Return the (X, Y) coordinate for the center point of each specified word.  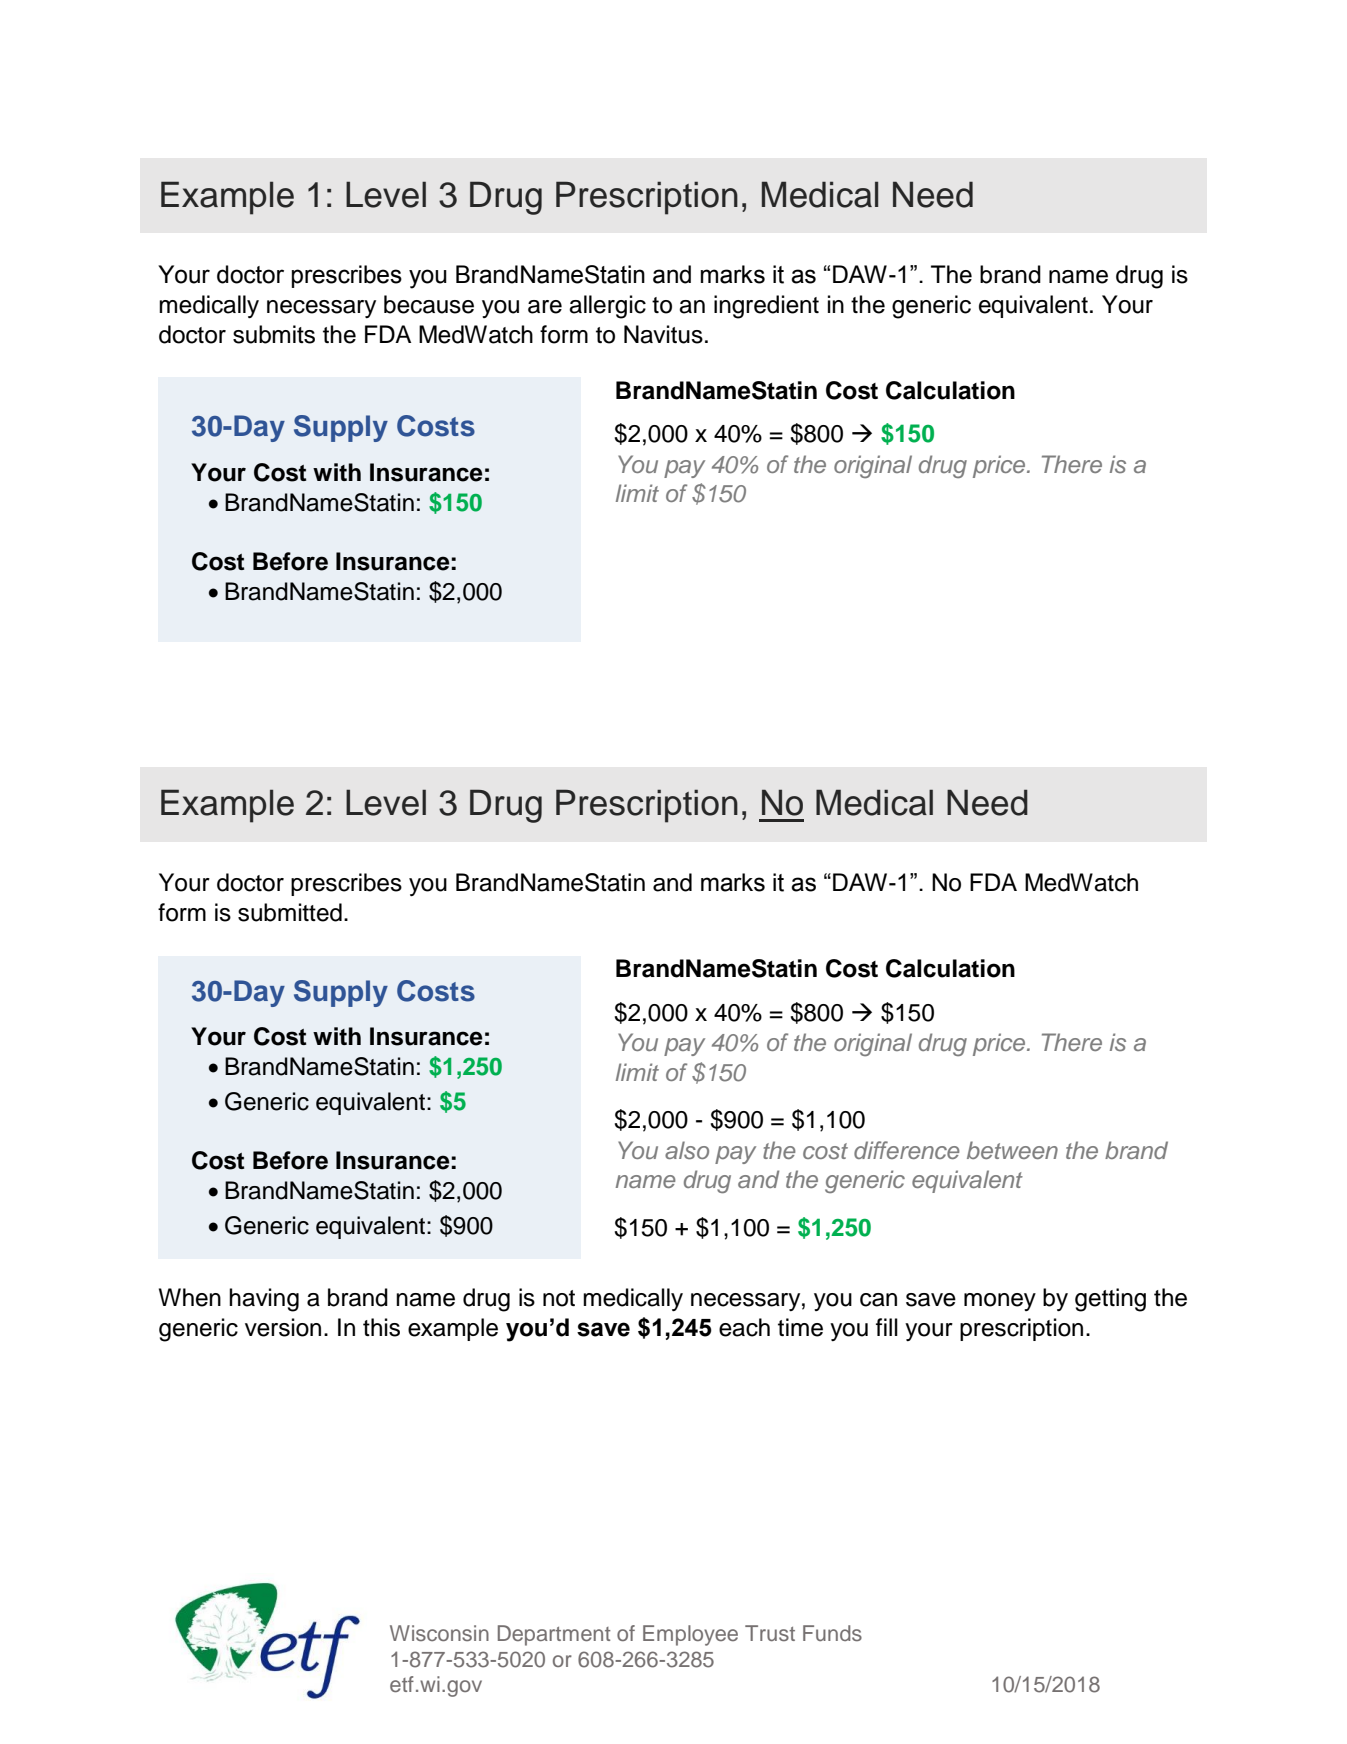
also (687, 1150)
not (559, 1298)
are (545, 307)
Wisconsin (439, 1633)
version (283, 1327)
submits (274, 334)
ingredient (766, 307)
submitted (290, 912)
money (1000, 1302)
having (264, 1300)
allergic (607, 307)
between (1012, 1150)
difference (907, 1150)
